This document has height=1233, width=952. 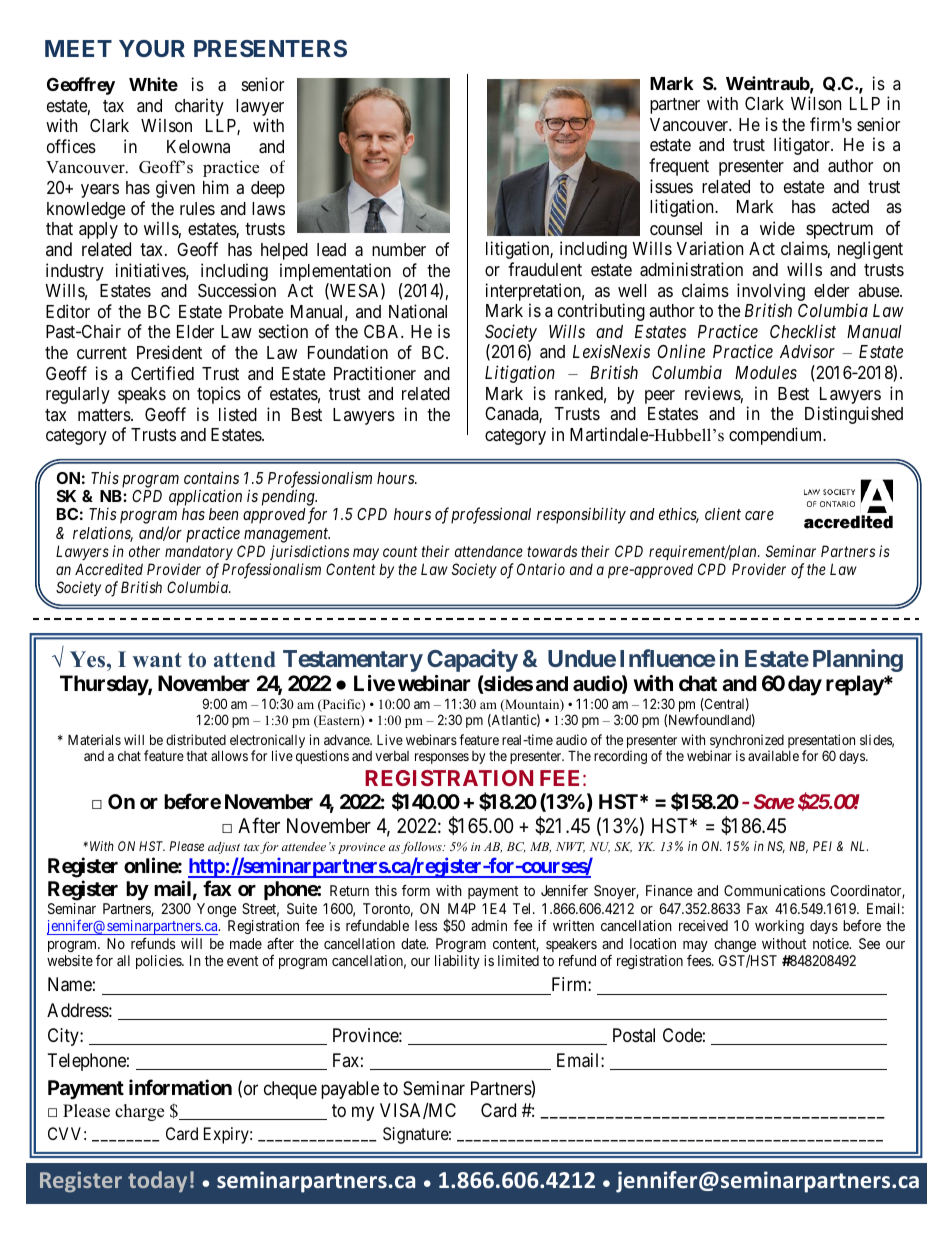 What do you see at coordinates (157, 1182) in the document?
I see `today` at bounding box center [157, 1182].
